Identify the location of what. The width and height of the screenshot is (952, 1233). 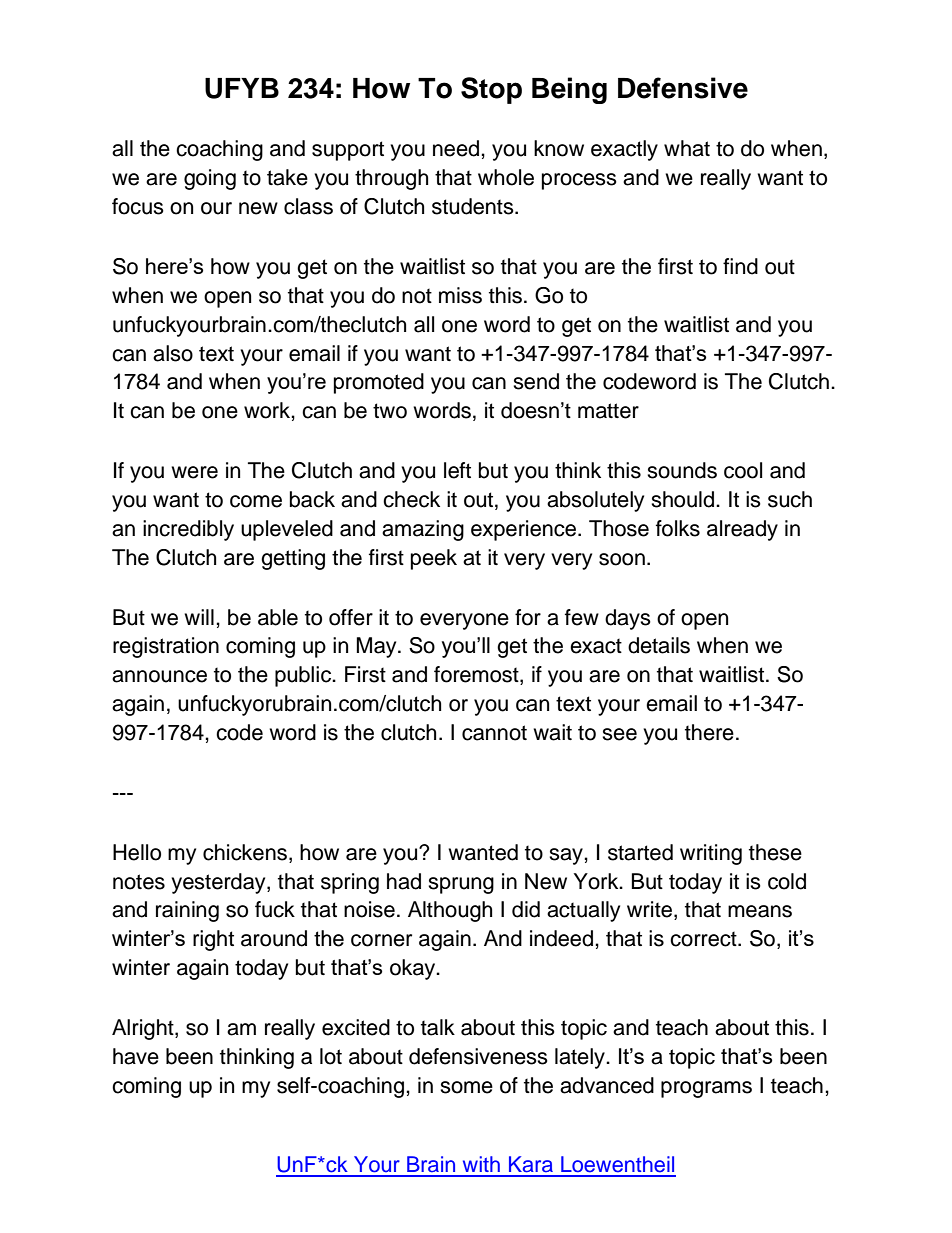
(687, 148).
